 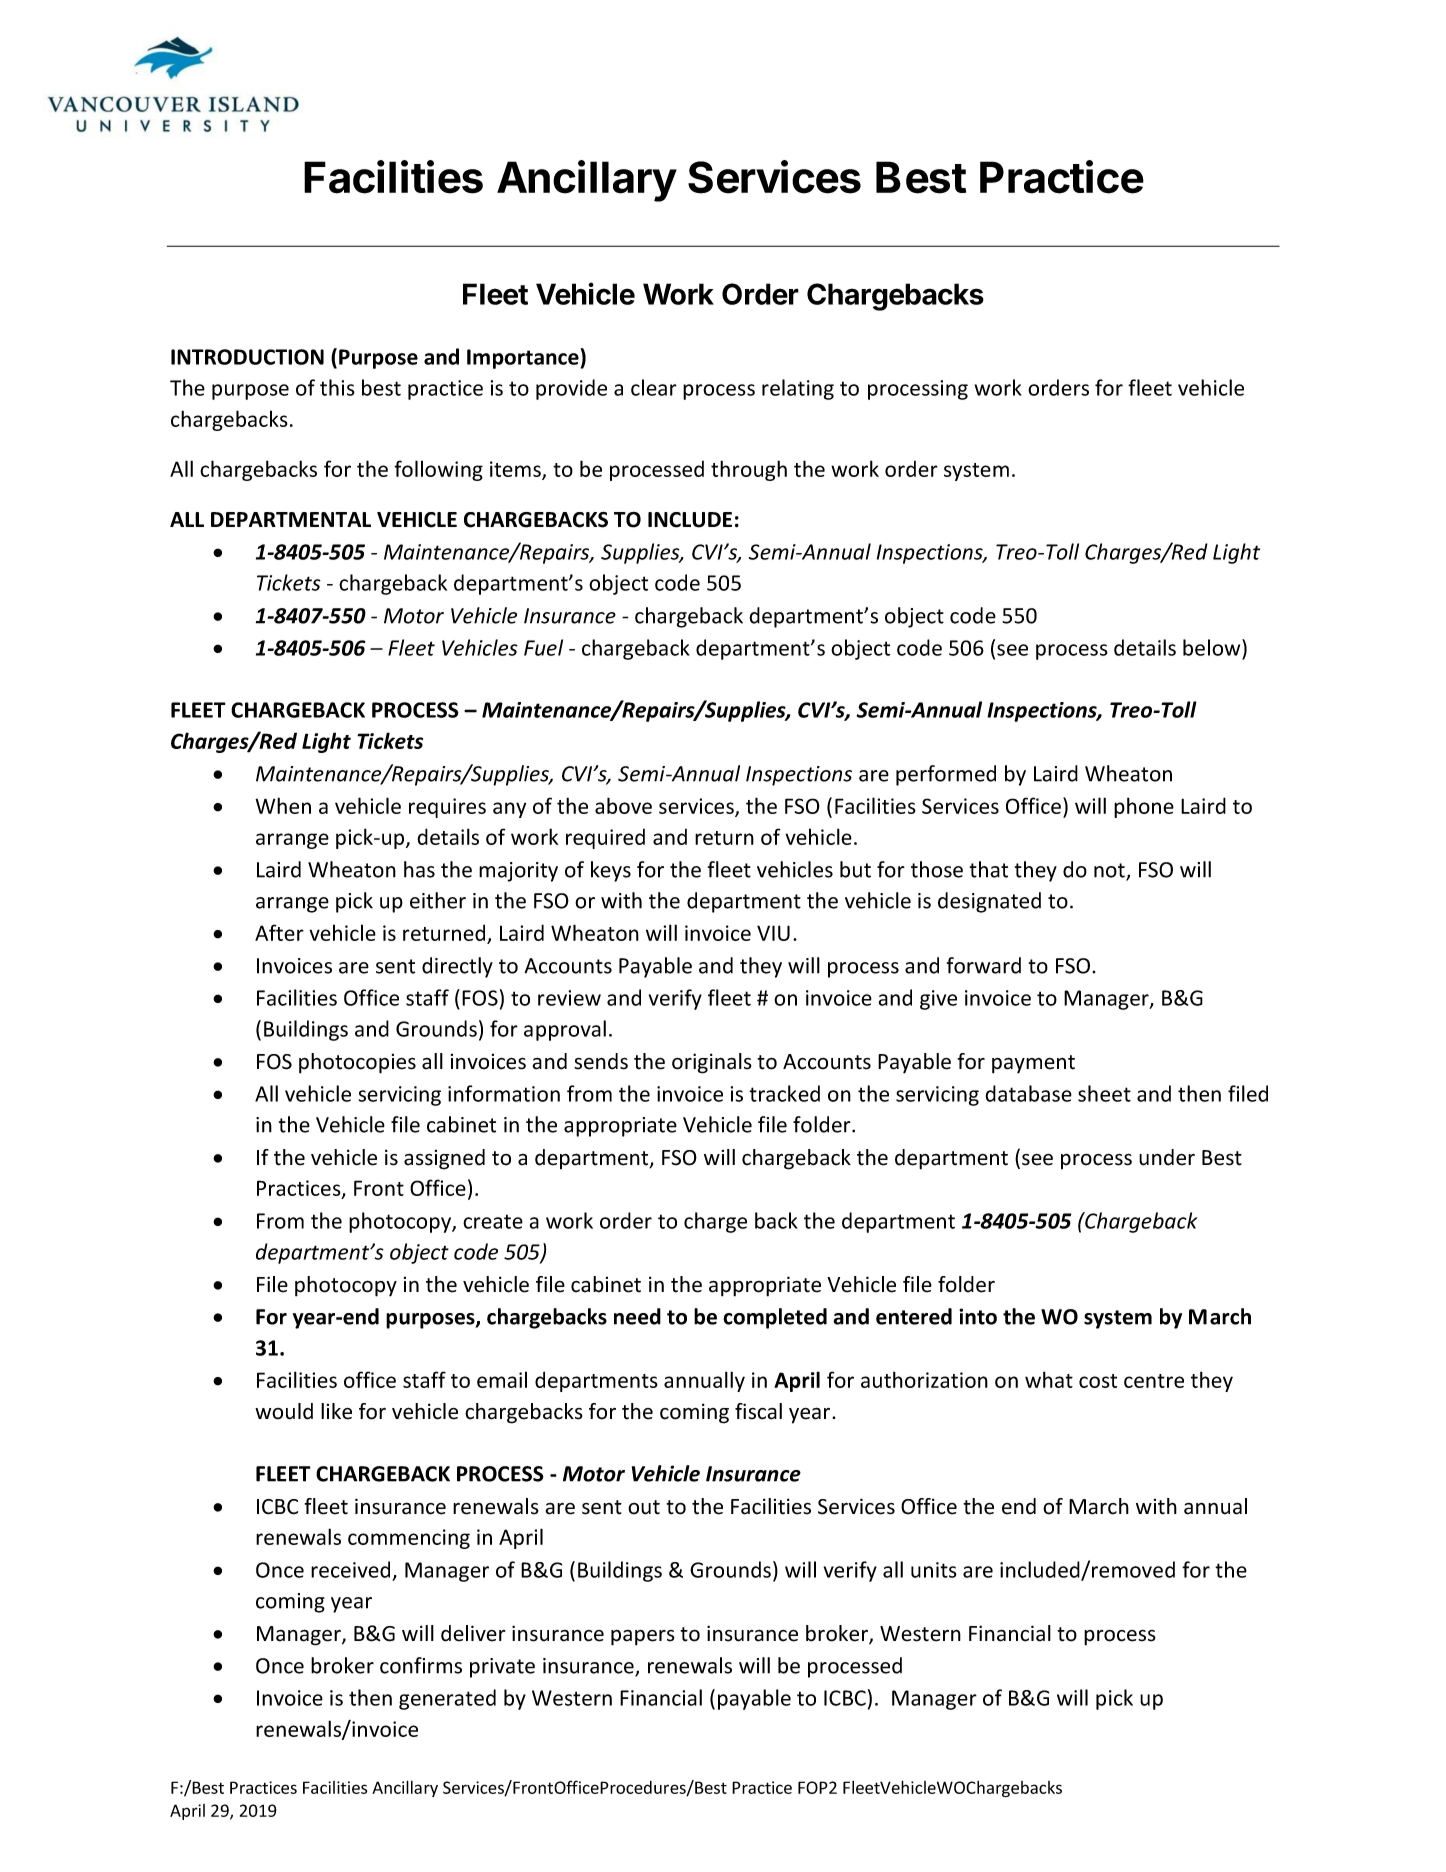 I want to click on photocopies, so click(x=357, y=1063).
